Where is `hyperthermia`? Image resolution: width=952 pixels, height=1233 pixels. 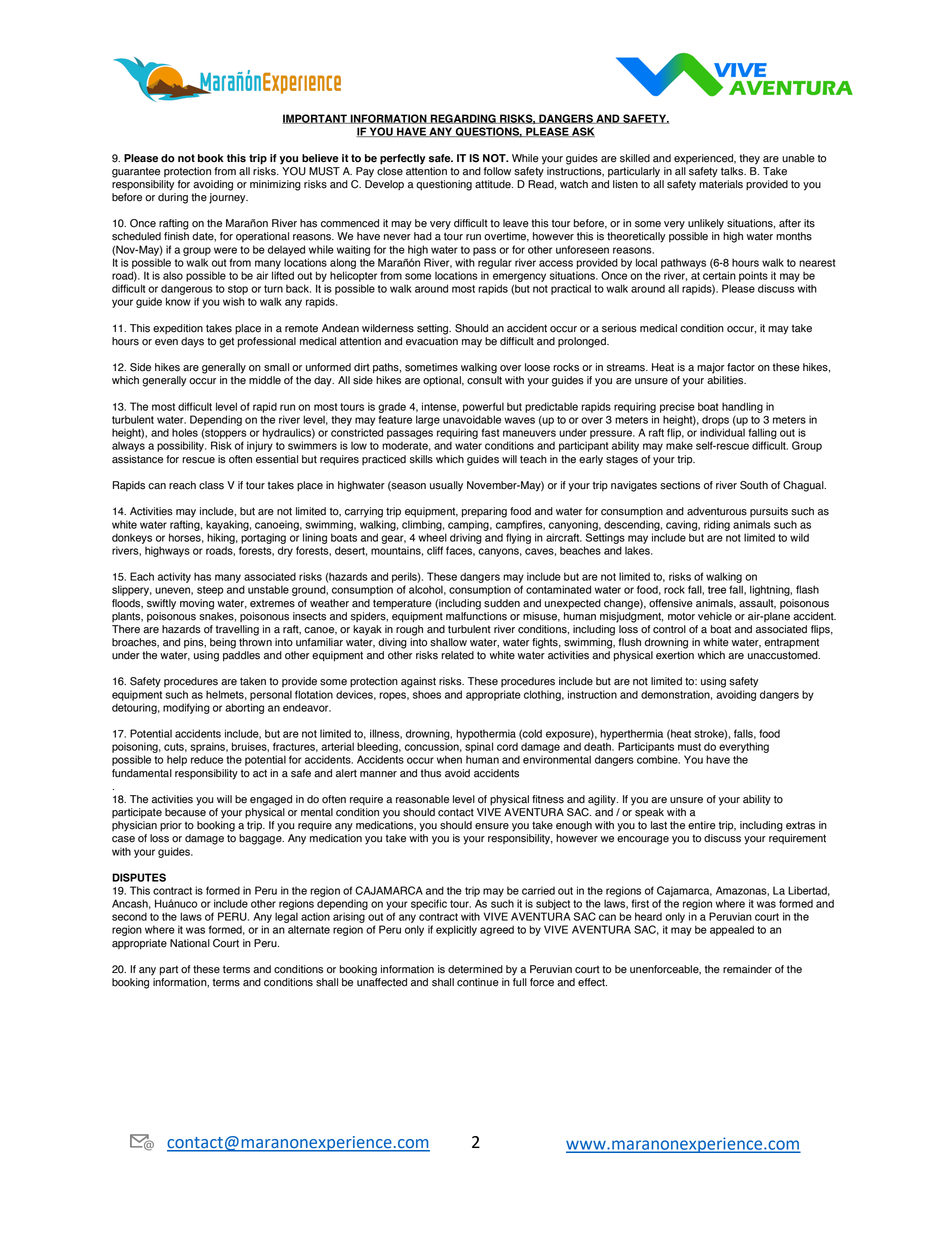
hyperthermia is located at coordinates (631, 734).
